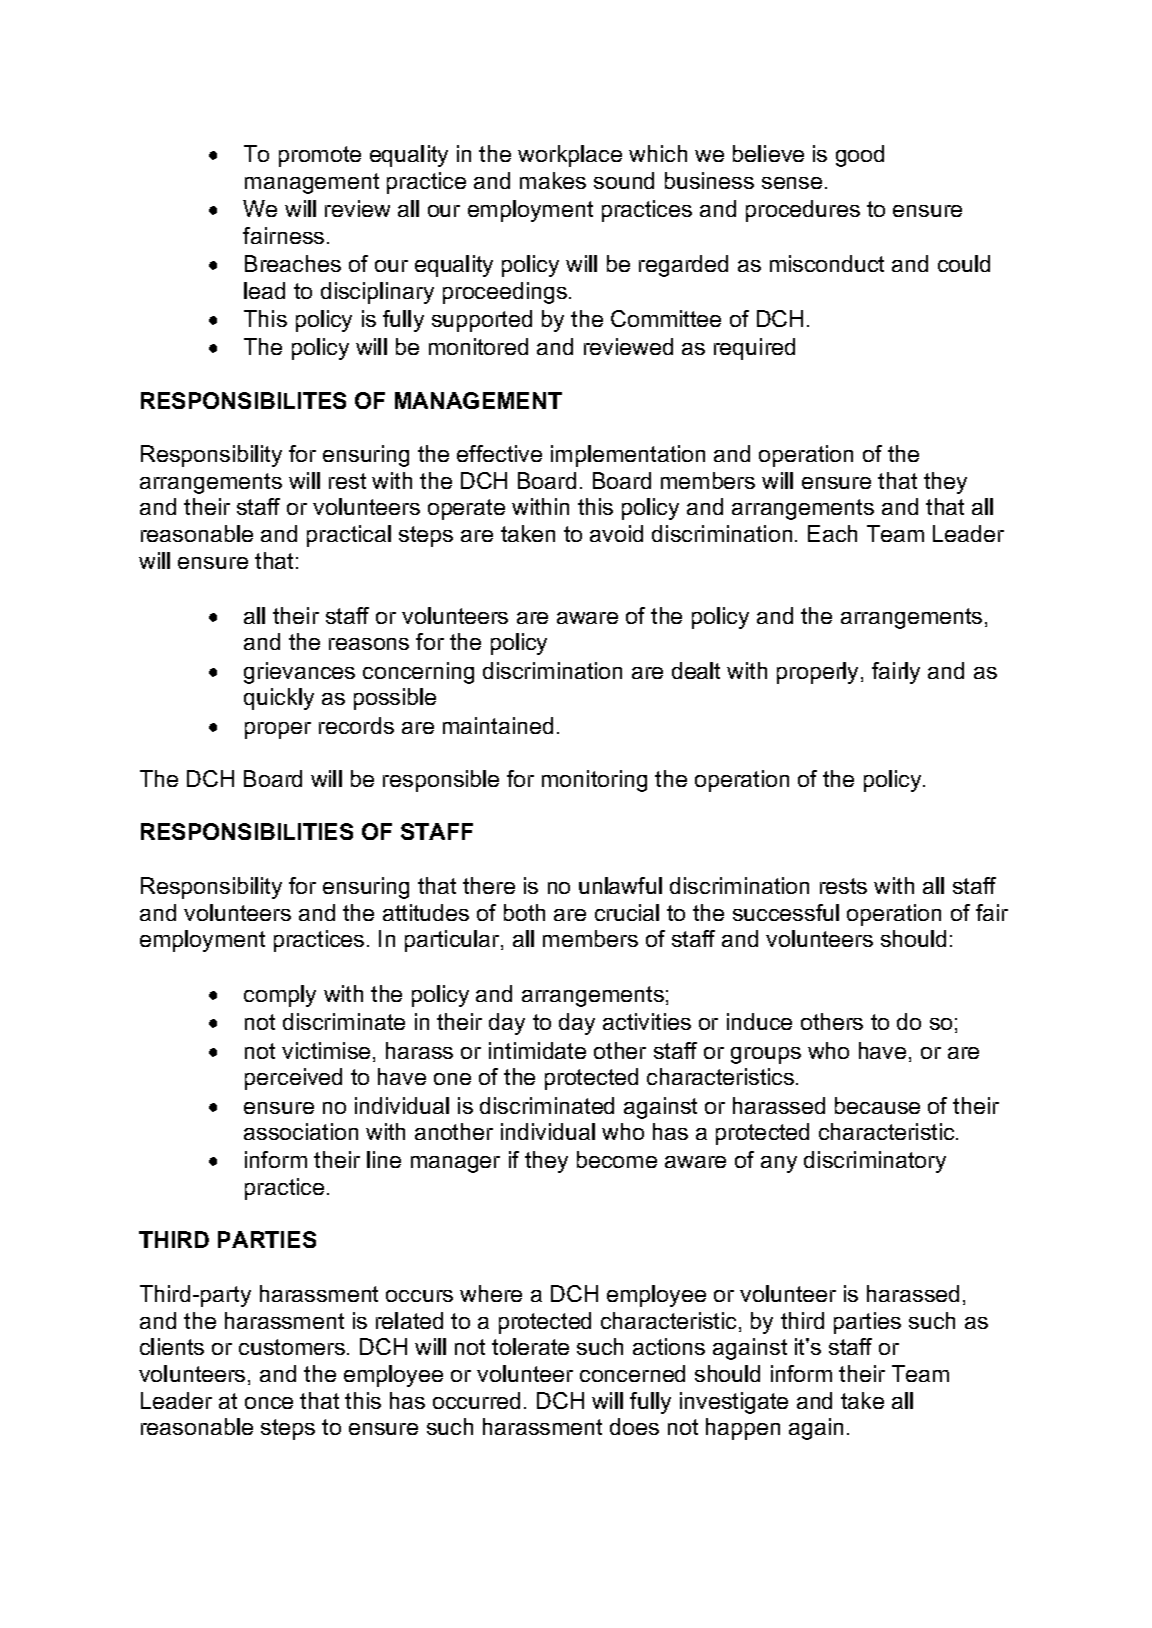 The image size is (1152, 1628). I want to click on perceived, so click(293, 1079).
